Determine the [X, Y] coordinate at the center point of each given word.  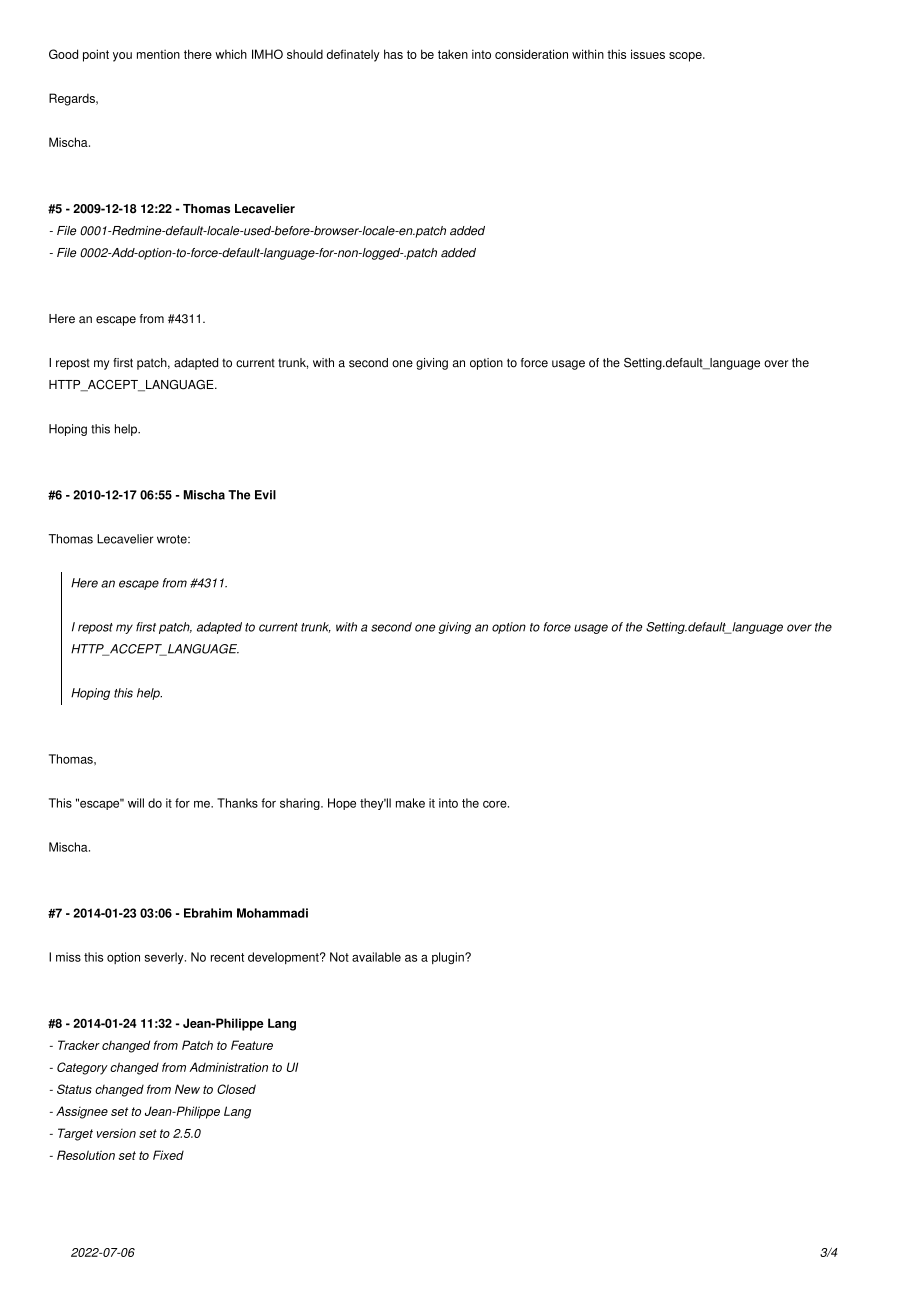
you [122, 57]
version [116, 1133]
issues [648, 54]
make [410, 803]
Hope [342, 804]
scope [686, 57]
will [136, 803]
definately [353, 55]
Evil [265, 495]
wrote [173, 539]
